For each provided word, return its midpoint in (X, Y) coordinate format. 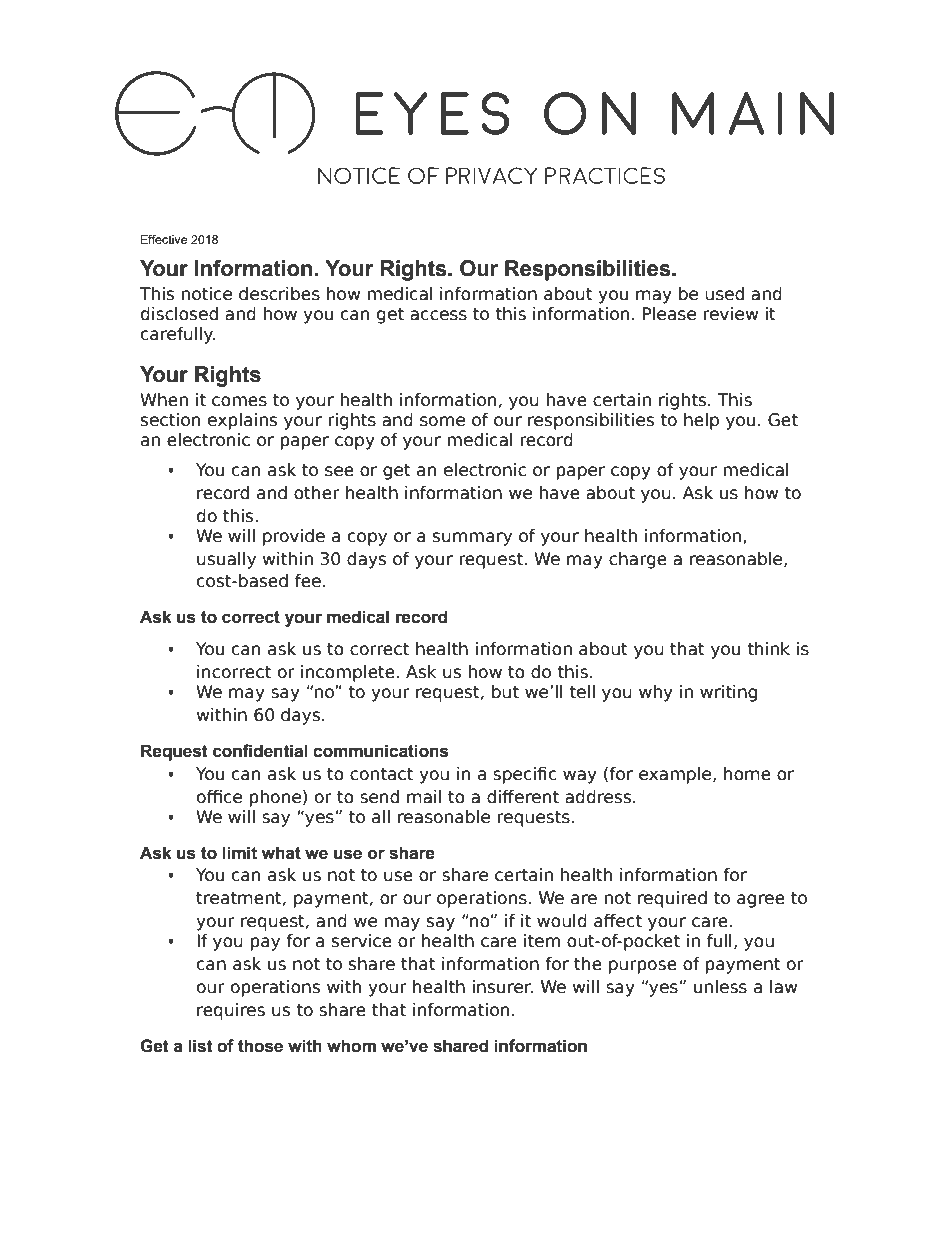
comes (239, 401)
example (676, 775)
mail (424, 797)
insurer (503, 987)
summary (472, 539)
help (701, 421)
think (768, 648)
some (442, 421)
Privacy (492, 175)
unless (720, 987)
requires (231, 1011)
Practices (605, 175)
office (219, 797)
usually (226, 560)
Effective (164, 239)
